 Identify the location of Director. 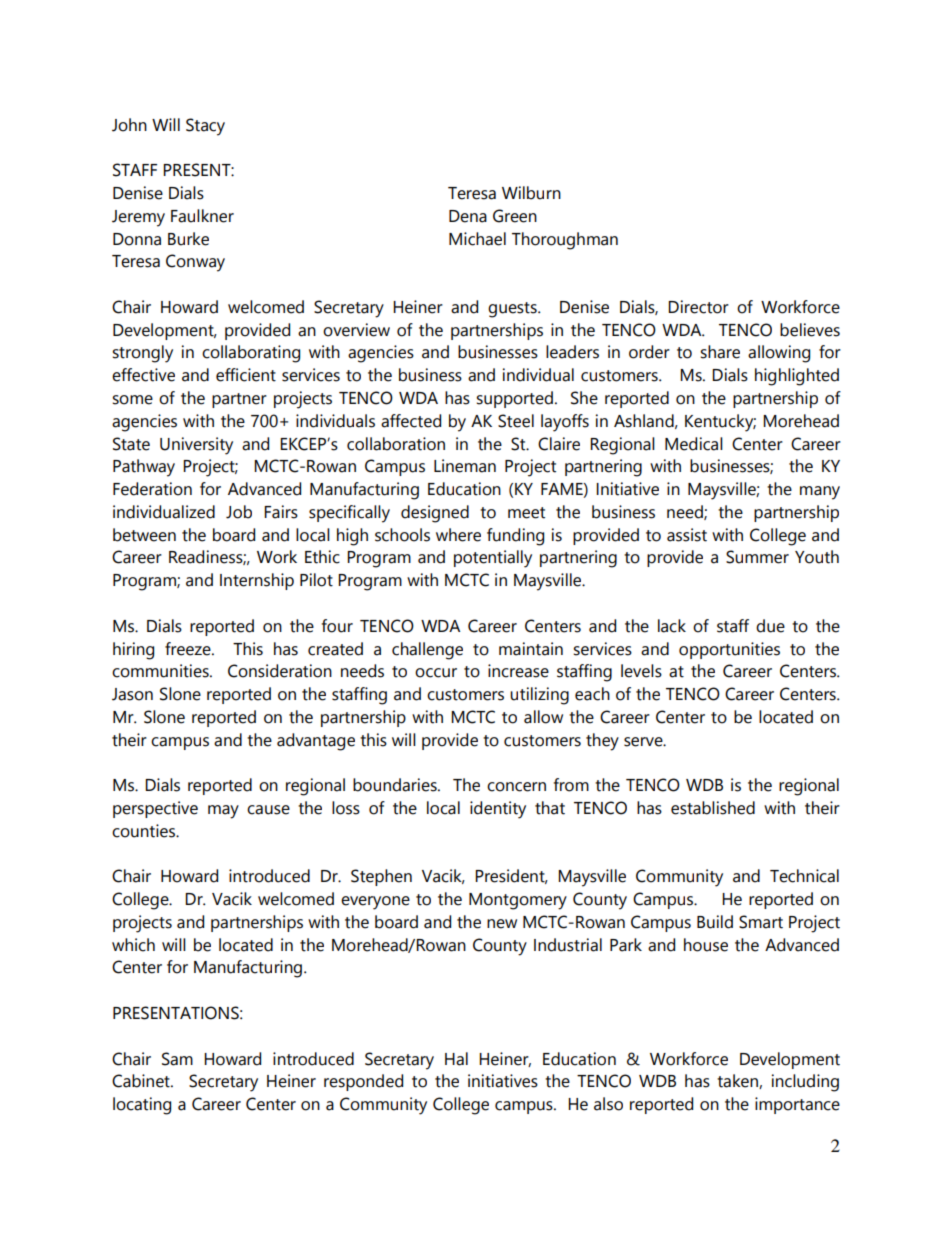
(698, 307).
